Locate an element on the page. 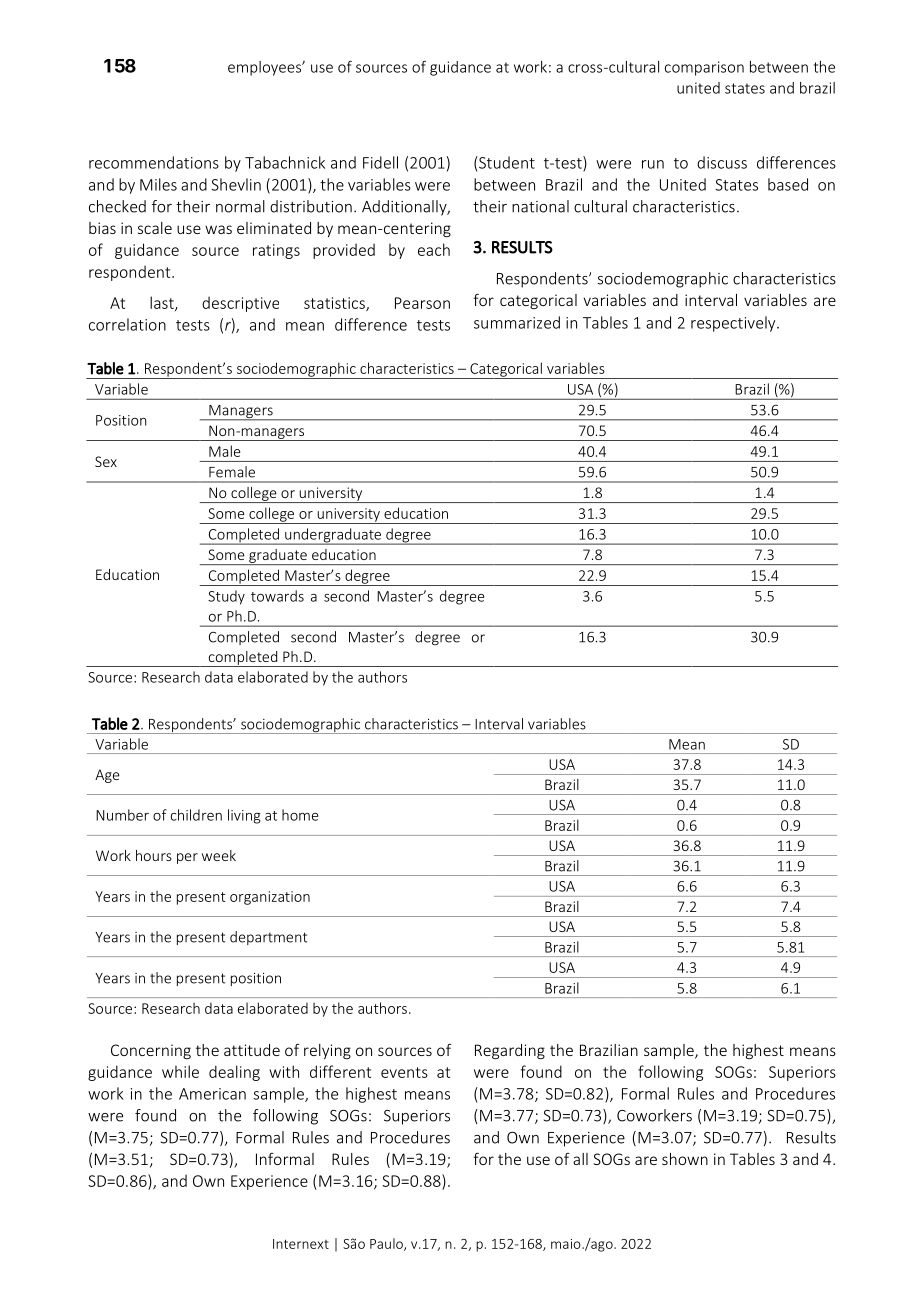 Image resolution: width=924 pixels, height=1308 pixels. recommendations is located at coordinates (154, 162).
